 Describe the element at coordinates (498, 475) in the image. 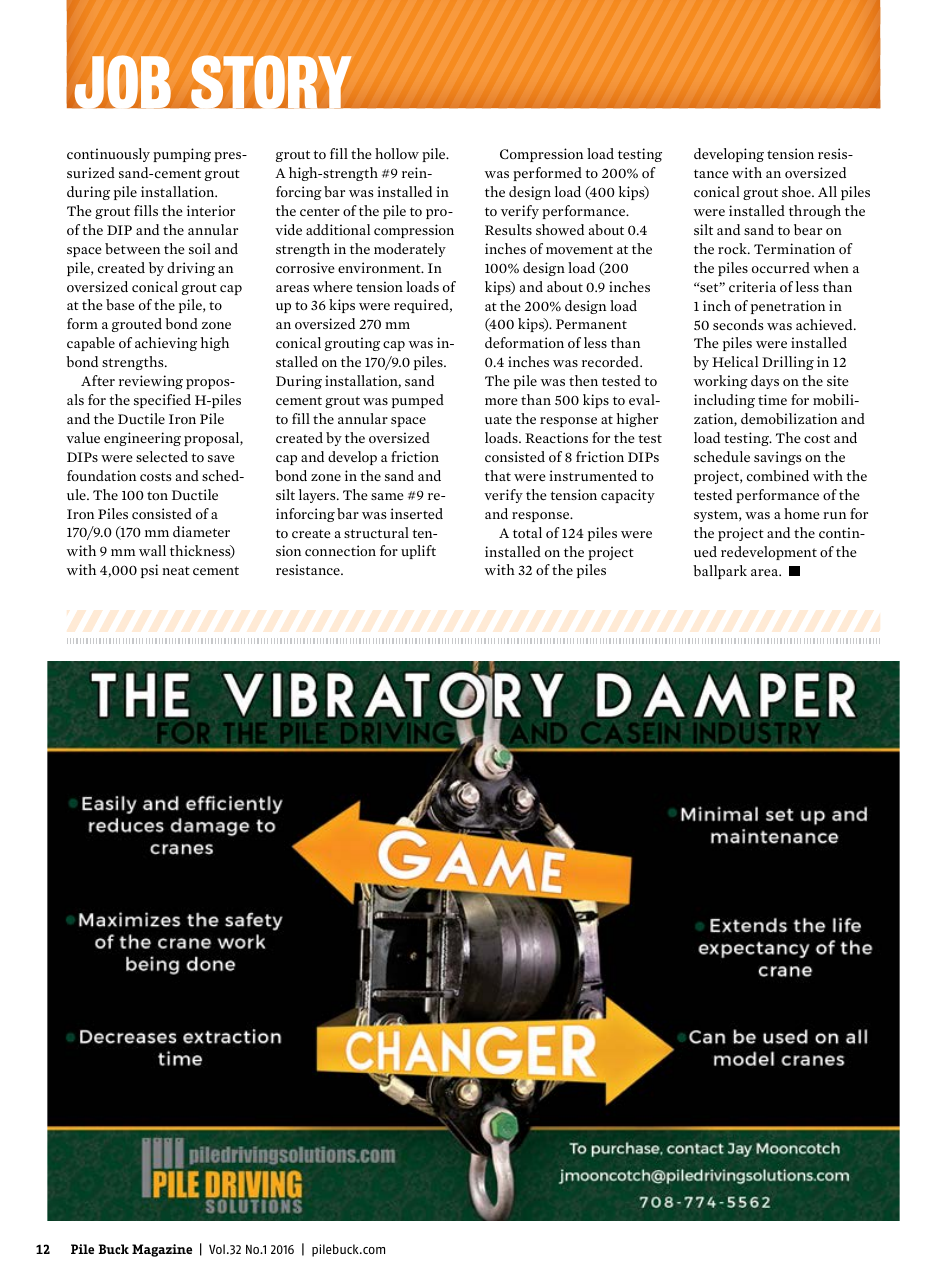

I see `that` at that location.
